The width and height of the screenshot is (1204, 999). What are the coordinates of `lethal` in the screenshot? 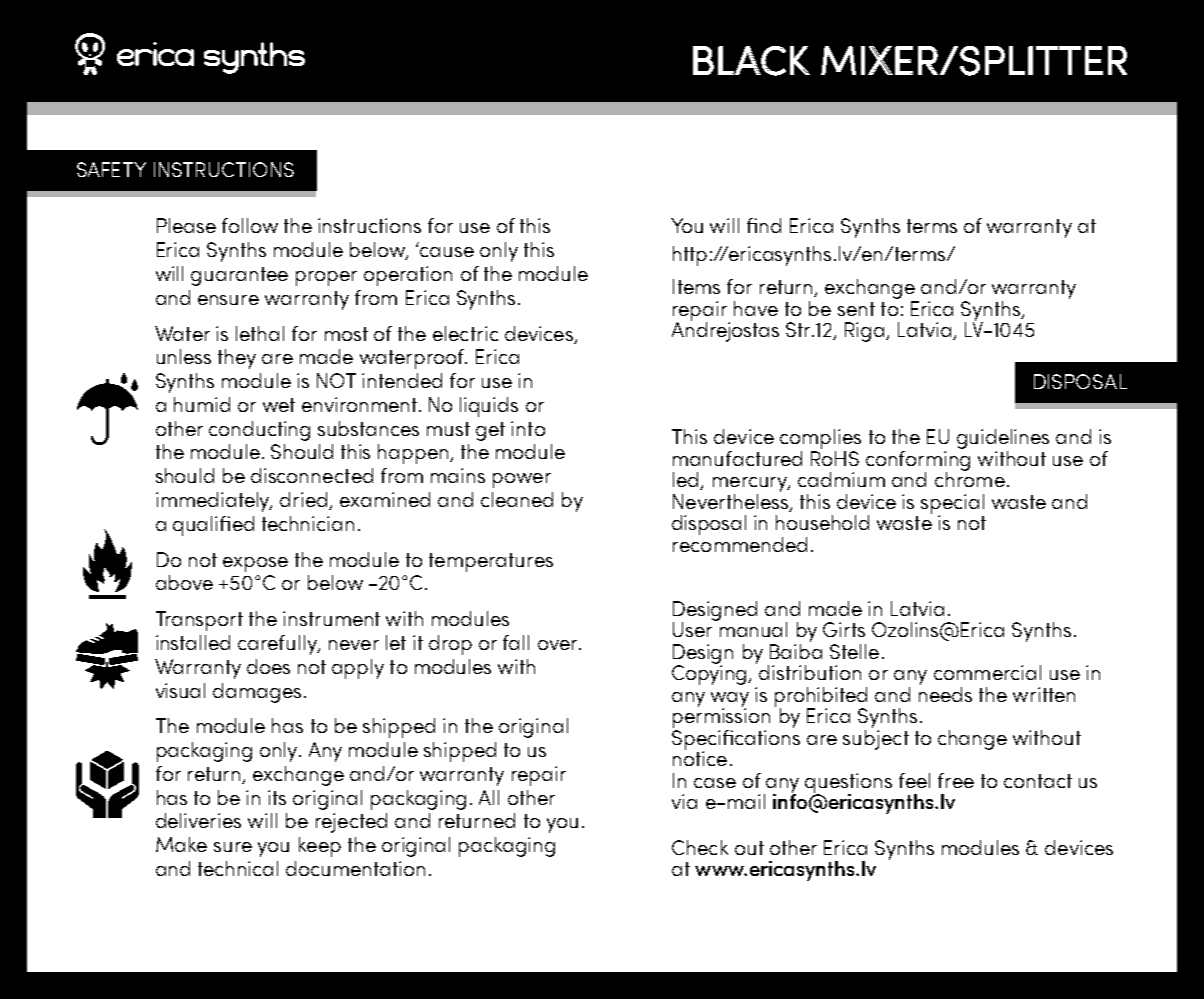 It's located at (260, 333).
